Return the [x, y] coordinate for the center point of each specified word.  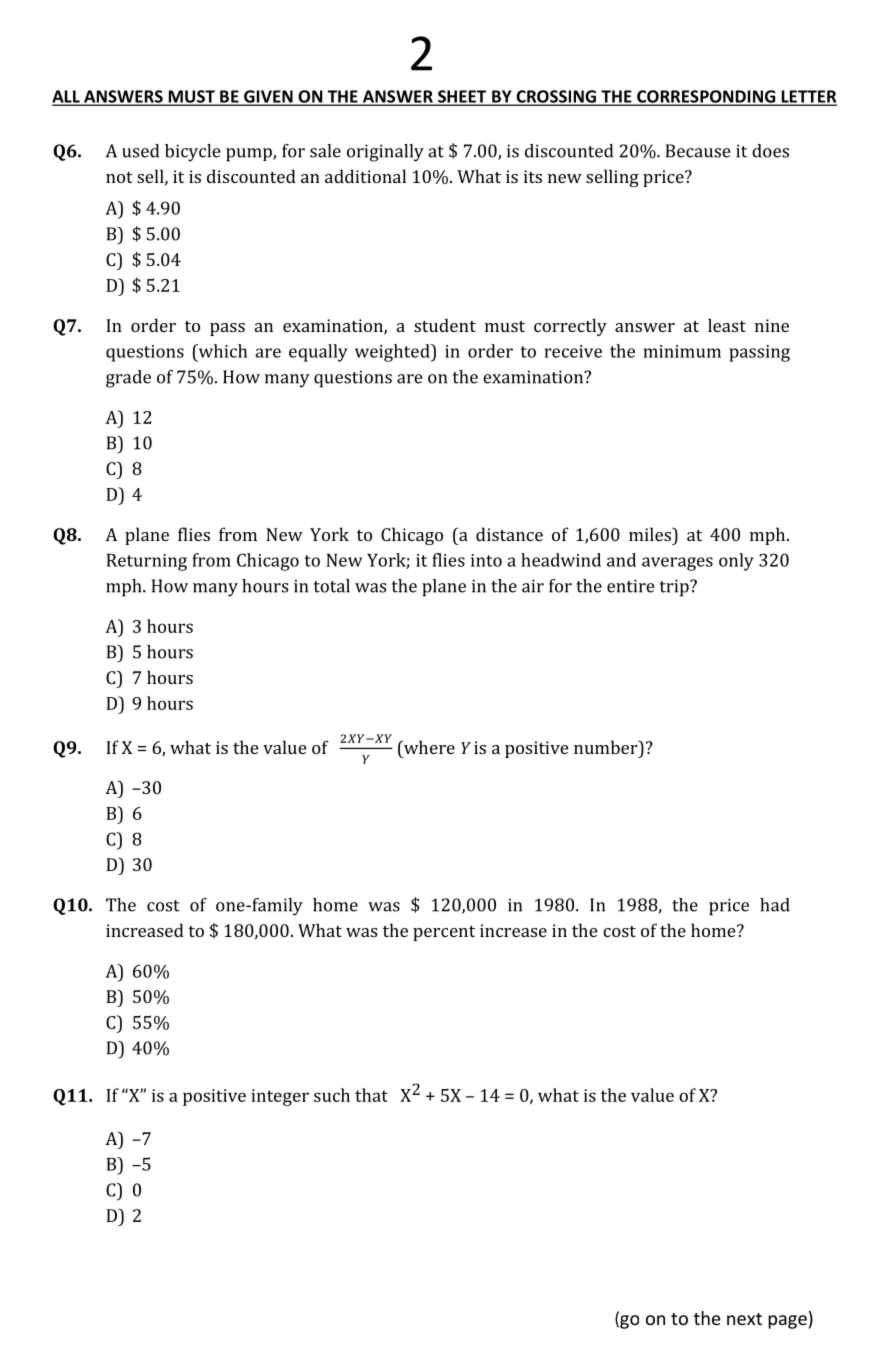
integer [280, 1097]
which [221, 351]
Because [698, 151]
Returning [147, 562]
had [775, 905]
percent [444, 933]
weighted [393, 353]
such [332, 1095]
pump [250, 155]
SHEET [462, 97]
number [607, 747]
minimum [682, 351]
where [428, 748]
